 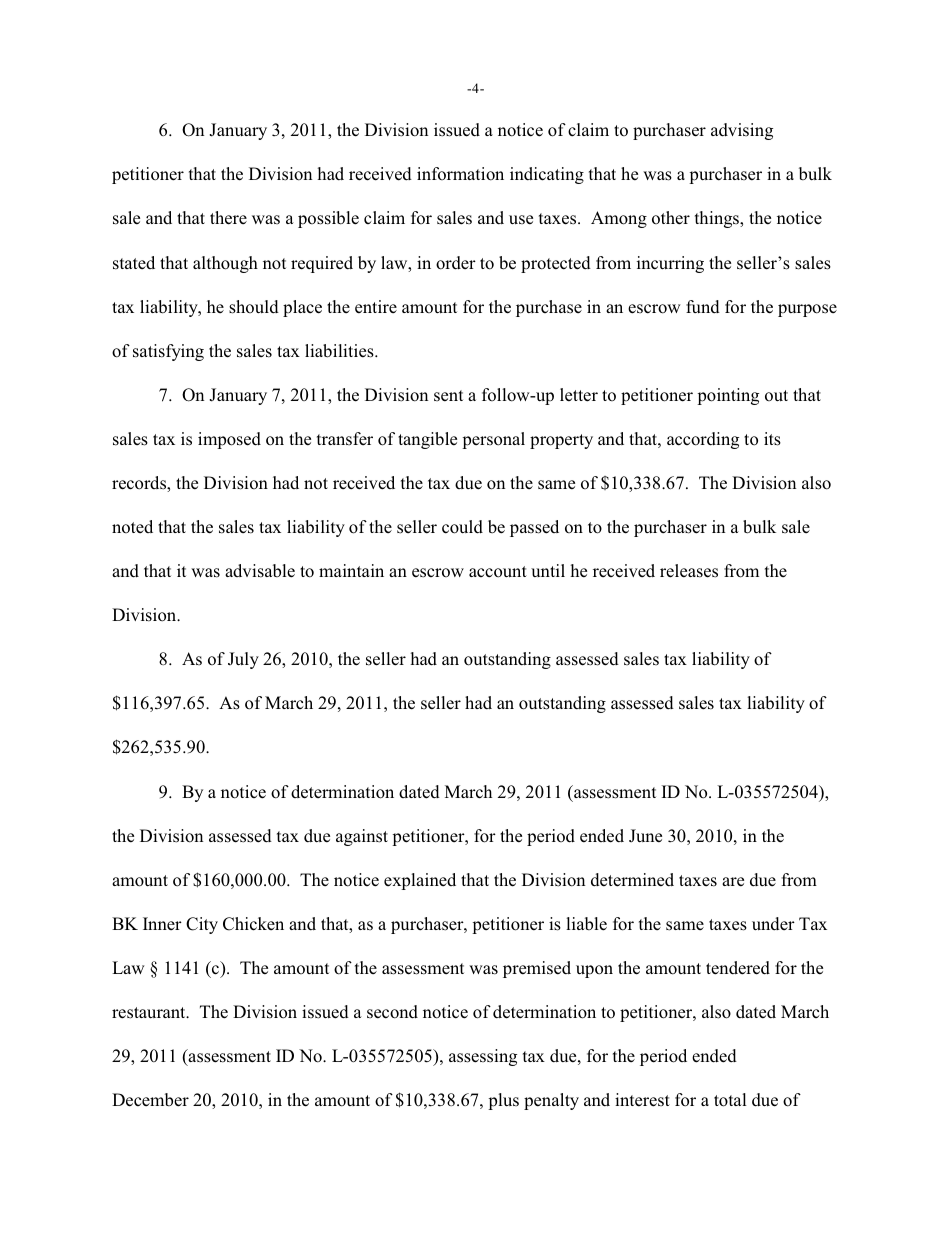 What do you see at coordinates (228, 218) in the document?
I see `there` at bounding box center [228, 218].
